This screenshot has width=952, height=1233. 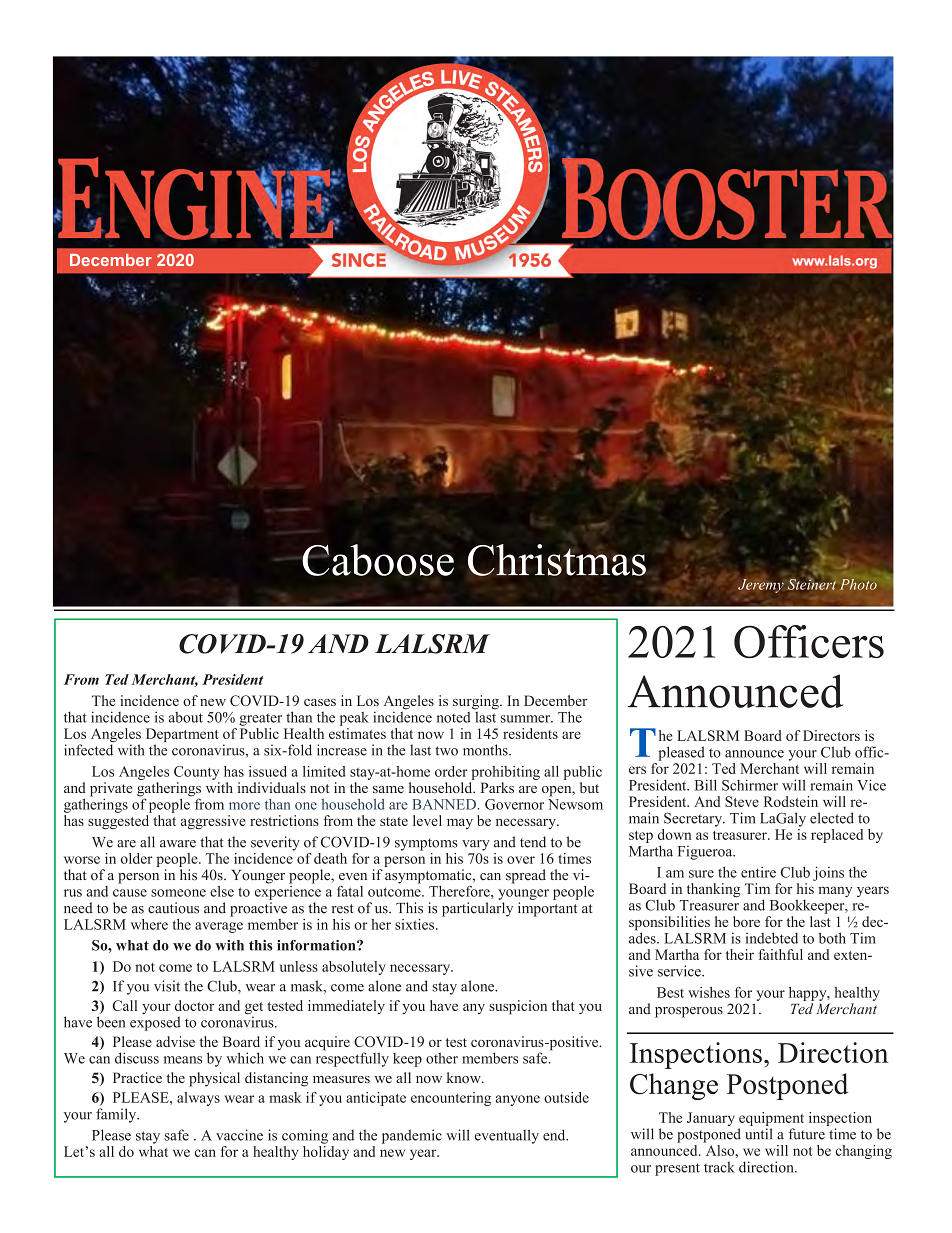 I want to click on doctor, so click(x=194, y=1005).
